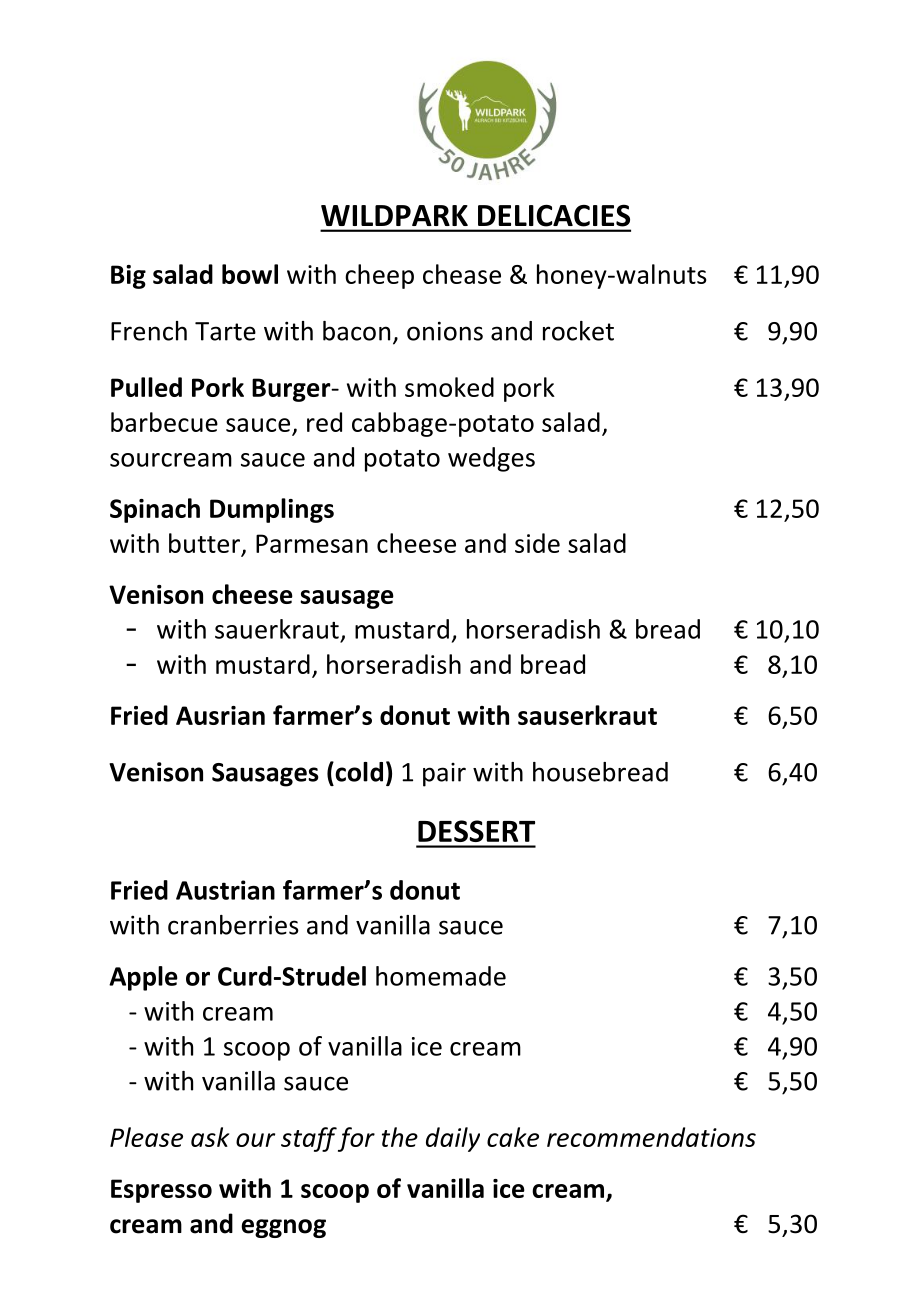  What do you see at coordinates (444, 775) in the screenshot?
I see `pair` at bounding box center [444, 775].
